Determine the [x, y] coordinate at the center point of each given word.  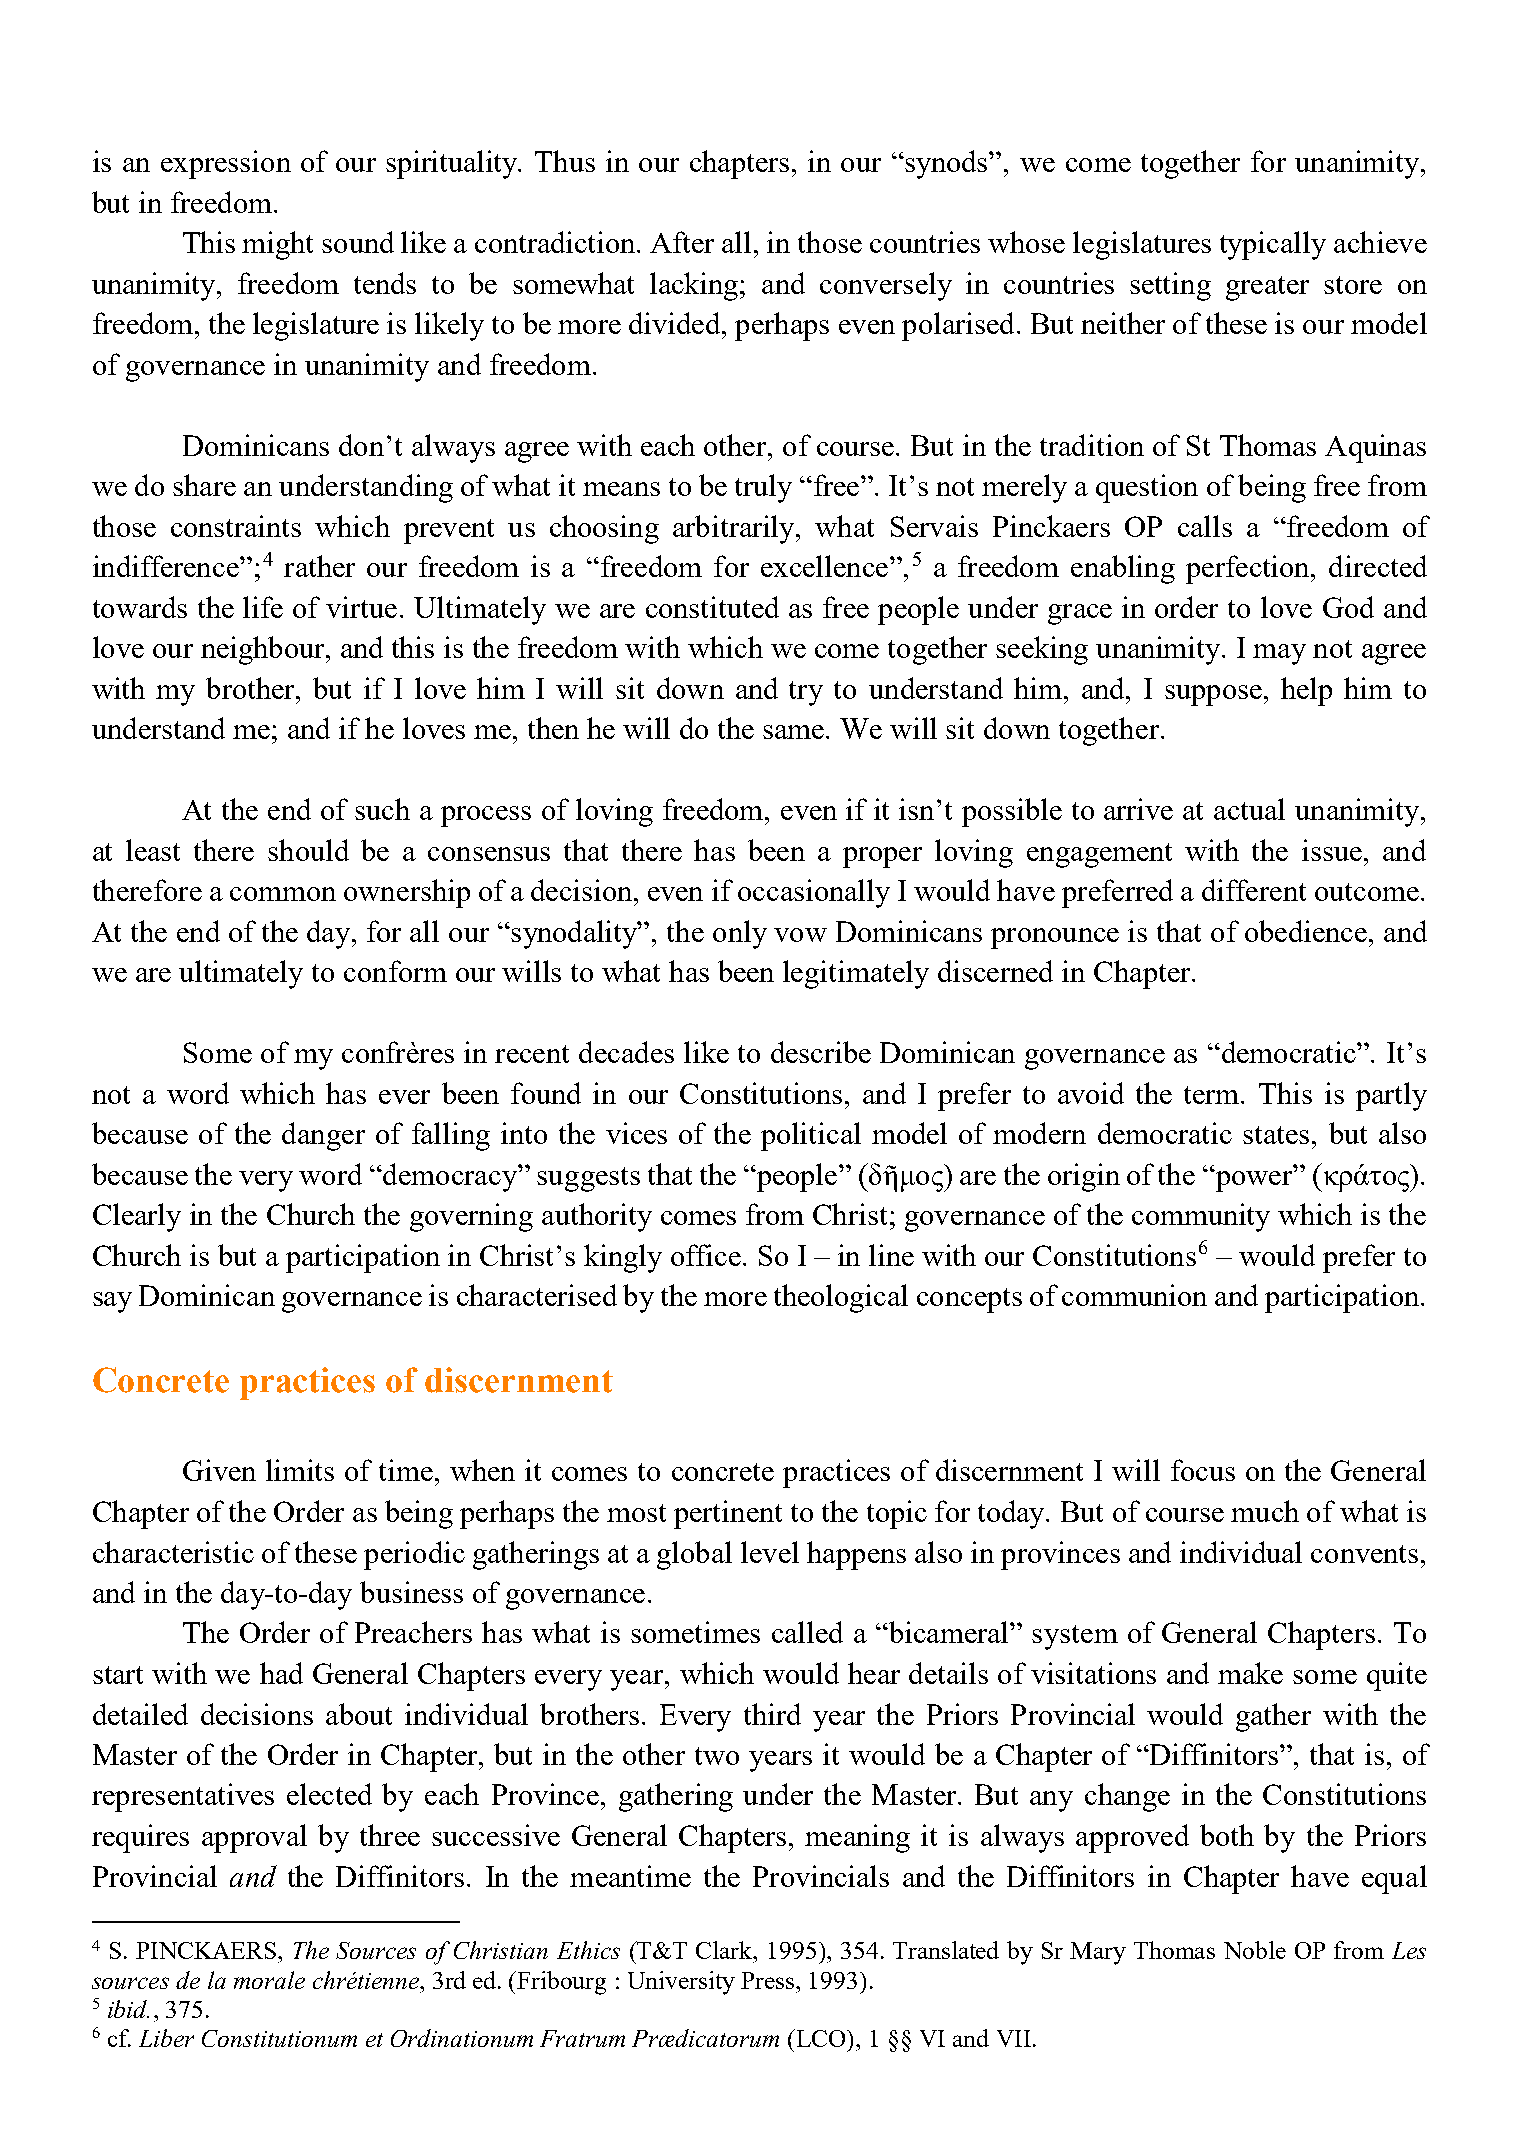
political [811, 1136]
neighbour [264, 650]
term [1213, 1095]
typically [1273, 245]
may [1279, 654]
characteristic [173, 1552]
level [770, 1552]
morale [269, 1980]
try [806, 693]
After [682, 242]
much [1265, 1511]
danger [323, 1136]
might [277, 245]
